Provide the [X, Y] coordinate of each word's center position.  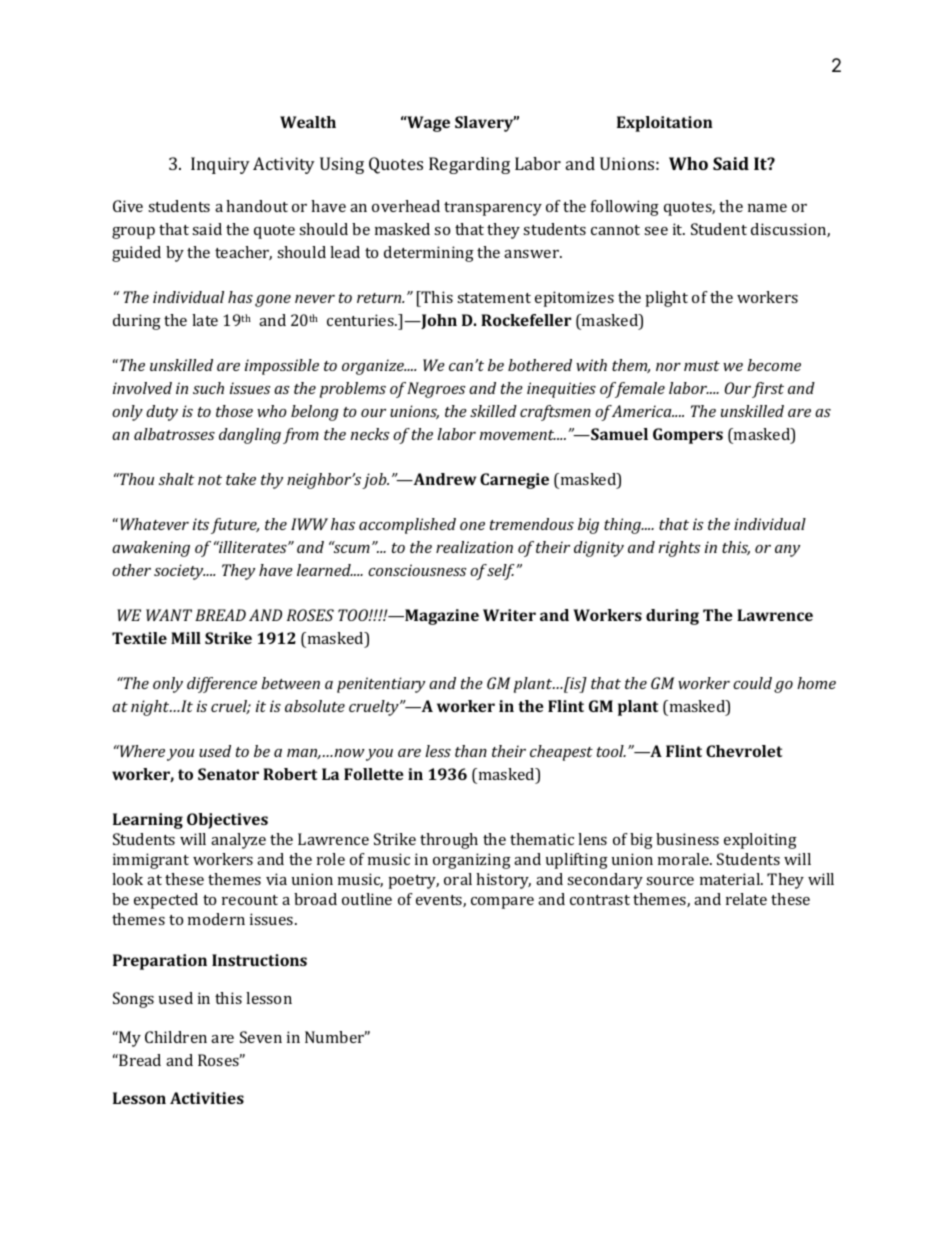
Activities [207, 1098]
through [449, 841]
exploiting [760, 841]
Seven [261, 1037]
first [768, 390]
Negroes [436, 390]
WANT [169, 615]
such [208, 388]
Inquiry [220, 165]
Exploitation [665, 124]
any [787, 551]
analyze [238, 841]
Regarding [469, 165]
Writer [509, 615]
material [731, 879]
